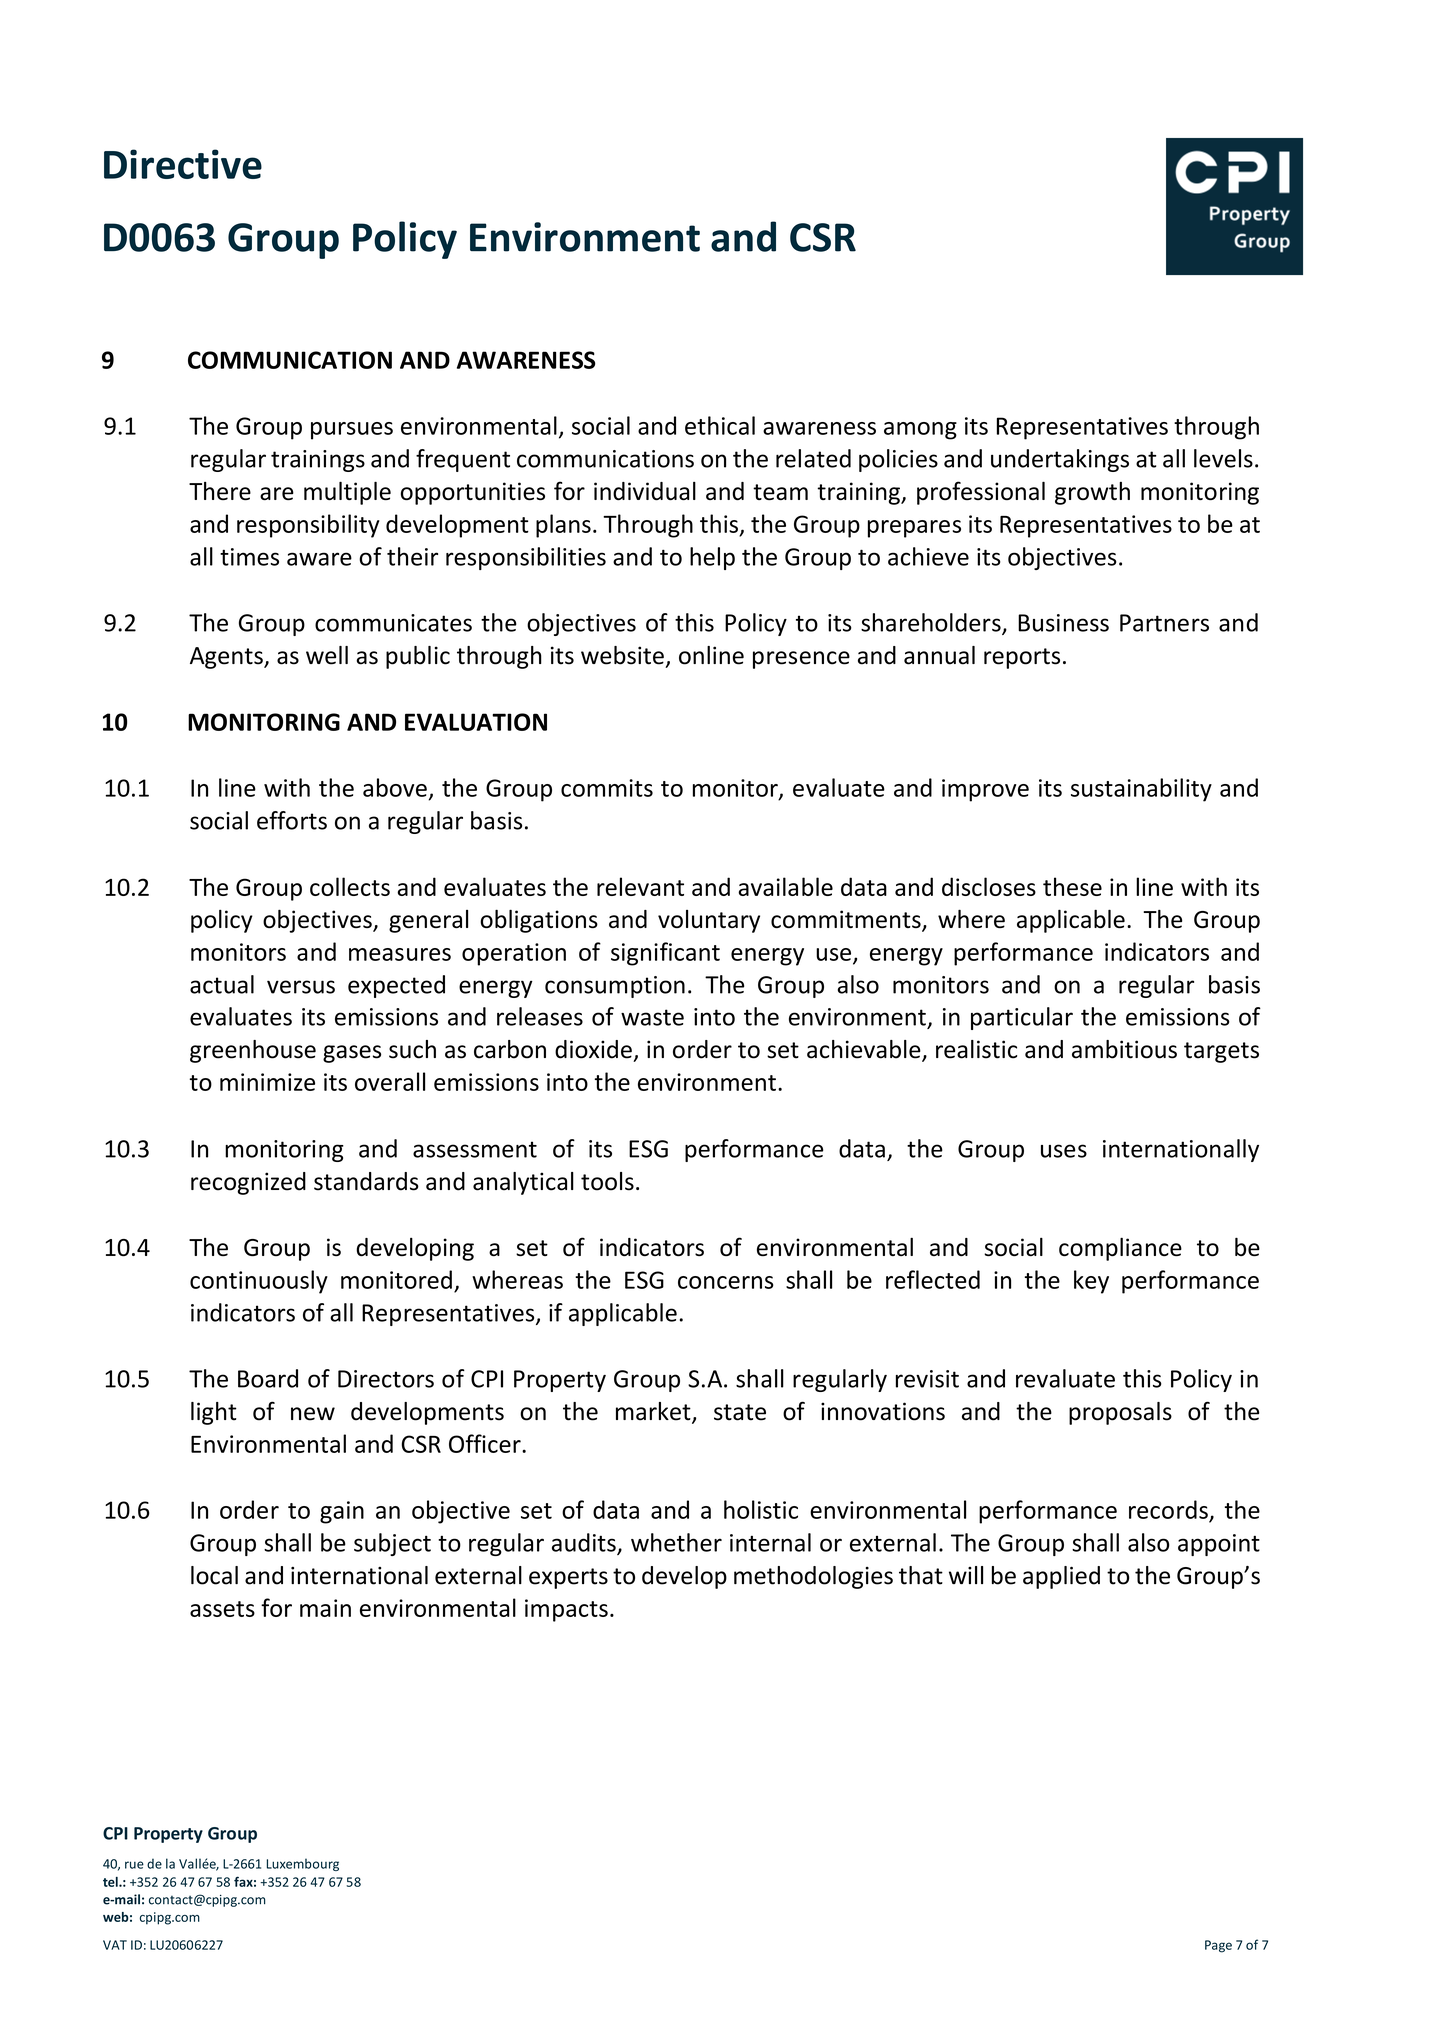  I want to click on recognized, so click(248, 1183).
